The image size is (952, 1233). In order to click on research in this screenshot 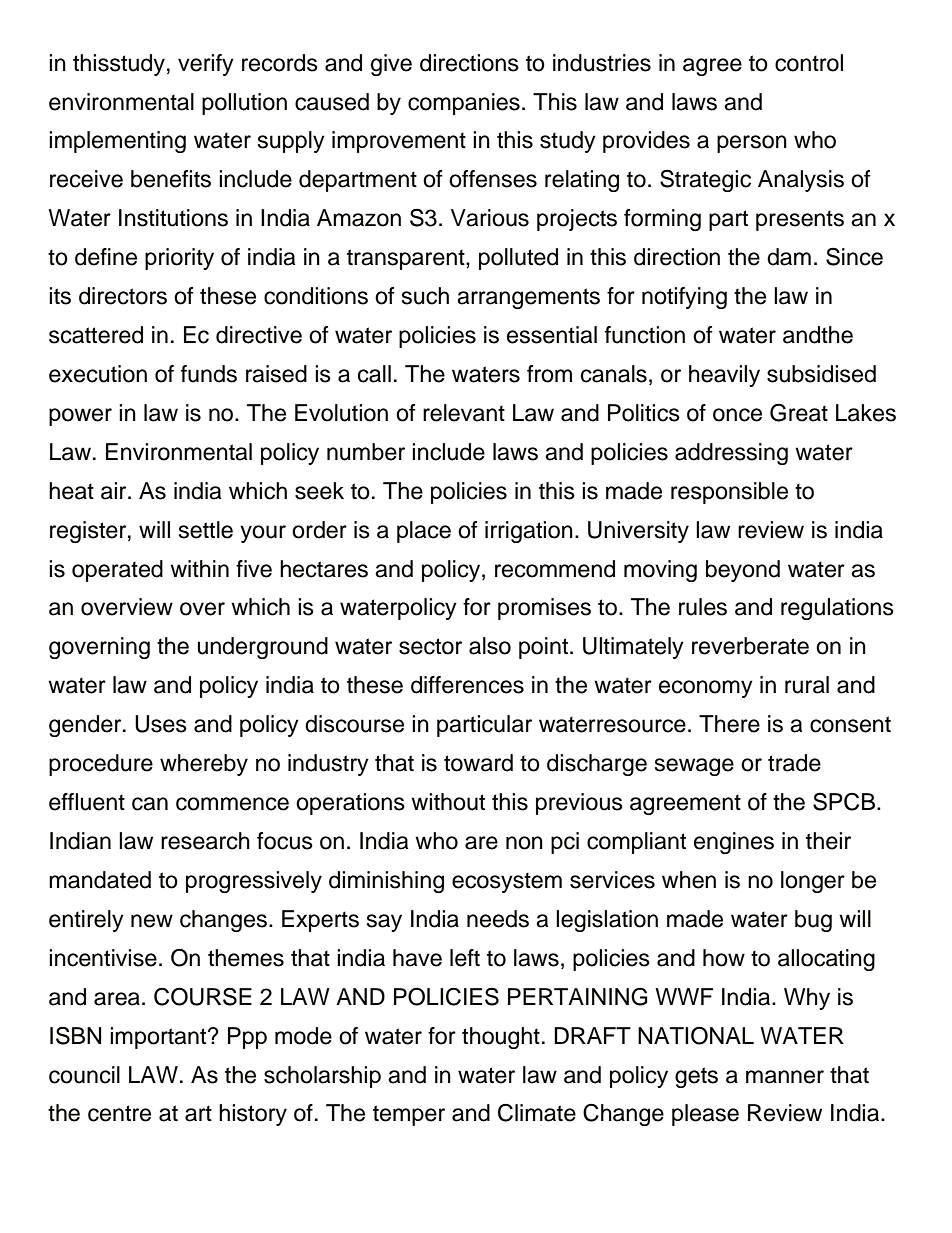, I will do `click(205, 841)`.
